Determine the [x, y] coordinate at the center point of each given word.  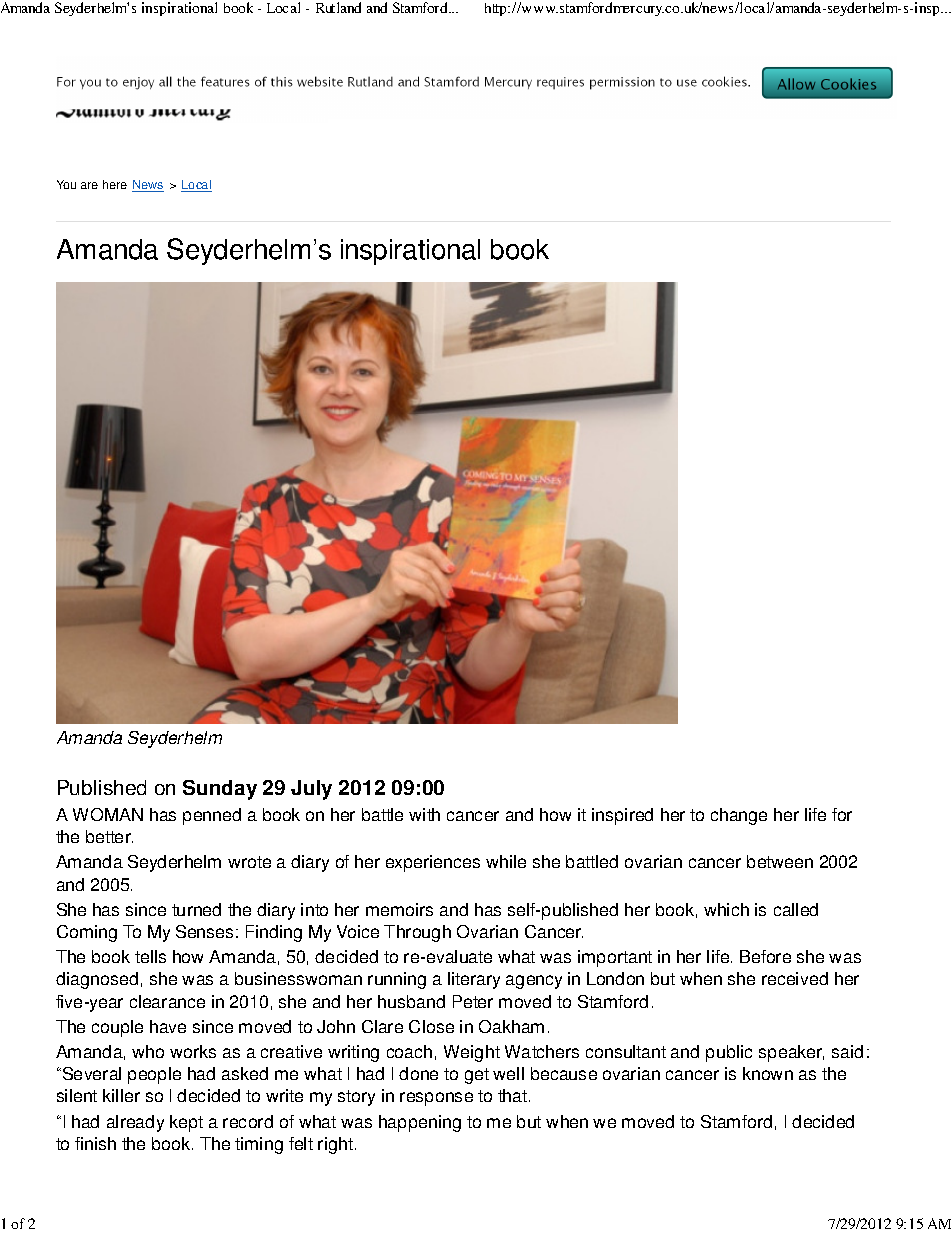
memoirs [399, 909]
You [66, 184]
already [135, 1123]
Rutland [338, 7]
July [311, 790]
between [780, 861]
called [796, 909]
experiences [433, 863]
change [739, 816]
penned [212, 816]
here [115, 184]
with [424, 814]
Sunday [220, 790]
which [726, 909]
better [109, 836]
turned [196, 909]
